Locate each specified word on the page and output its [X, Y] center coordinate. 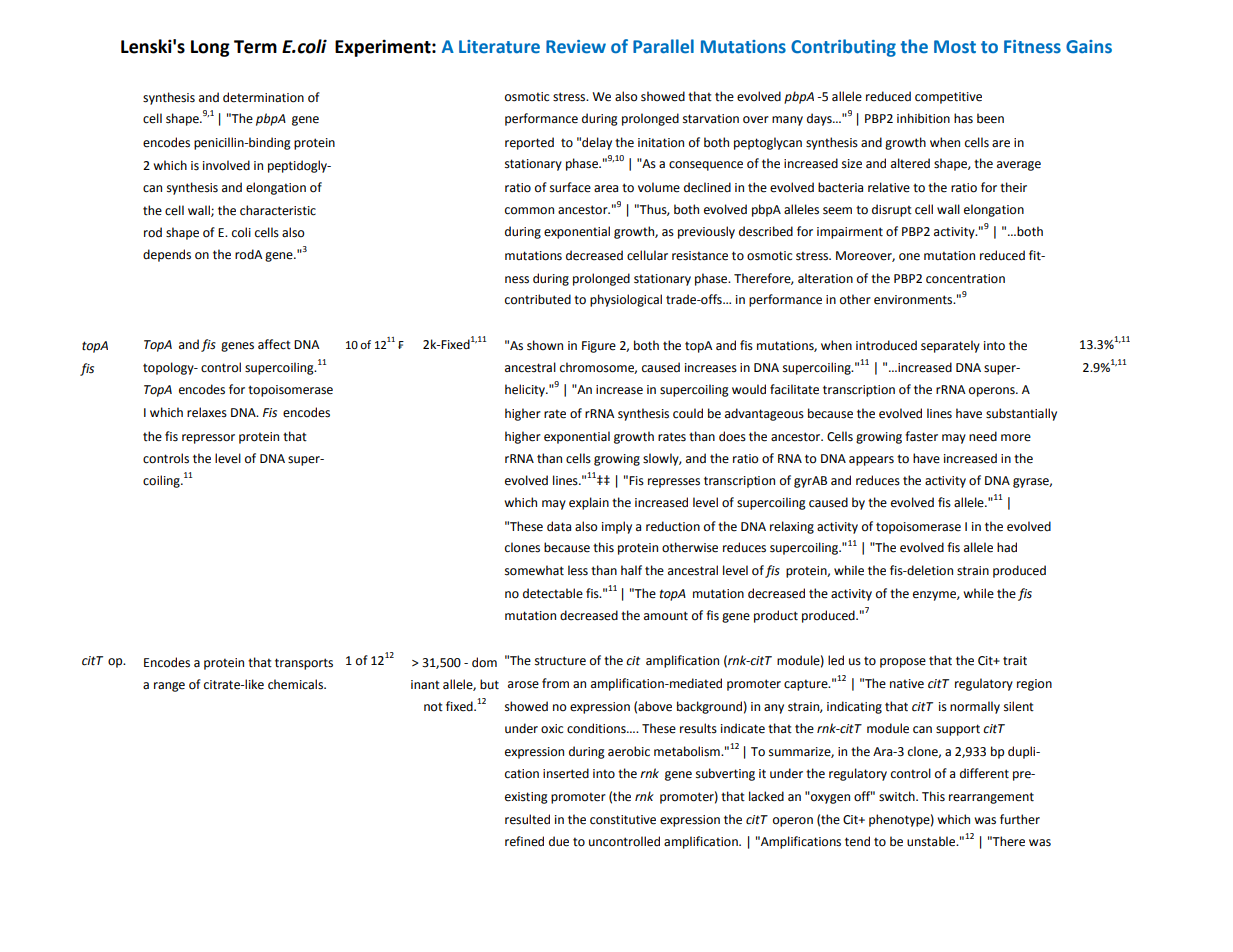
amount [666, 616]
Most [955, 47]
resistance [700, 256]
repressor [208, 439]
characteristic [278, 210]
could [688, 413]
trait [1015, 661]
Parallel [663, 46]
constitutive [623, 820]
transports [304, 664]
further [1020, 819]
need [983, 436]
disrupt [892, 210]
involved [226, 165]
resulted [527, 819]
